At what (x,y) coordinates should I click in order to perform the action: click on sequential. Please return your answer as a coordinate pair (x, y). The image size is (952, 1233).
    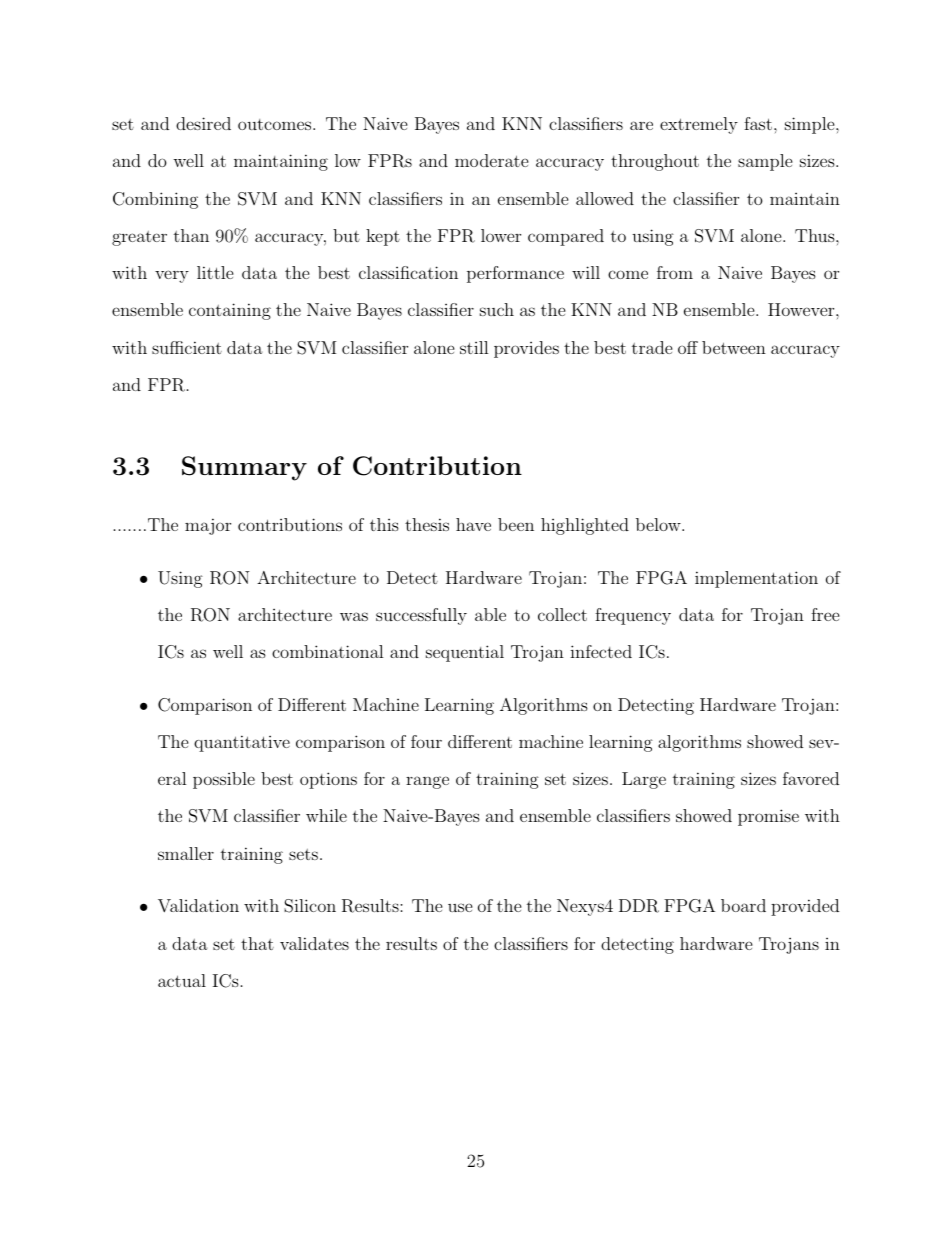
    Looking at the image, I should click on (465, 653).
